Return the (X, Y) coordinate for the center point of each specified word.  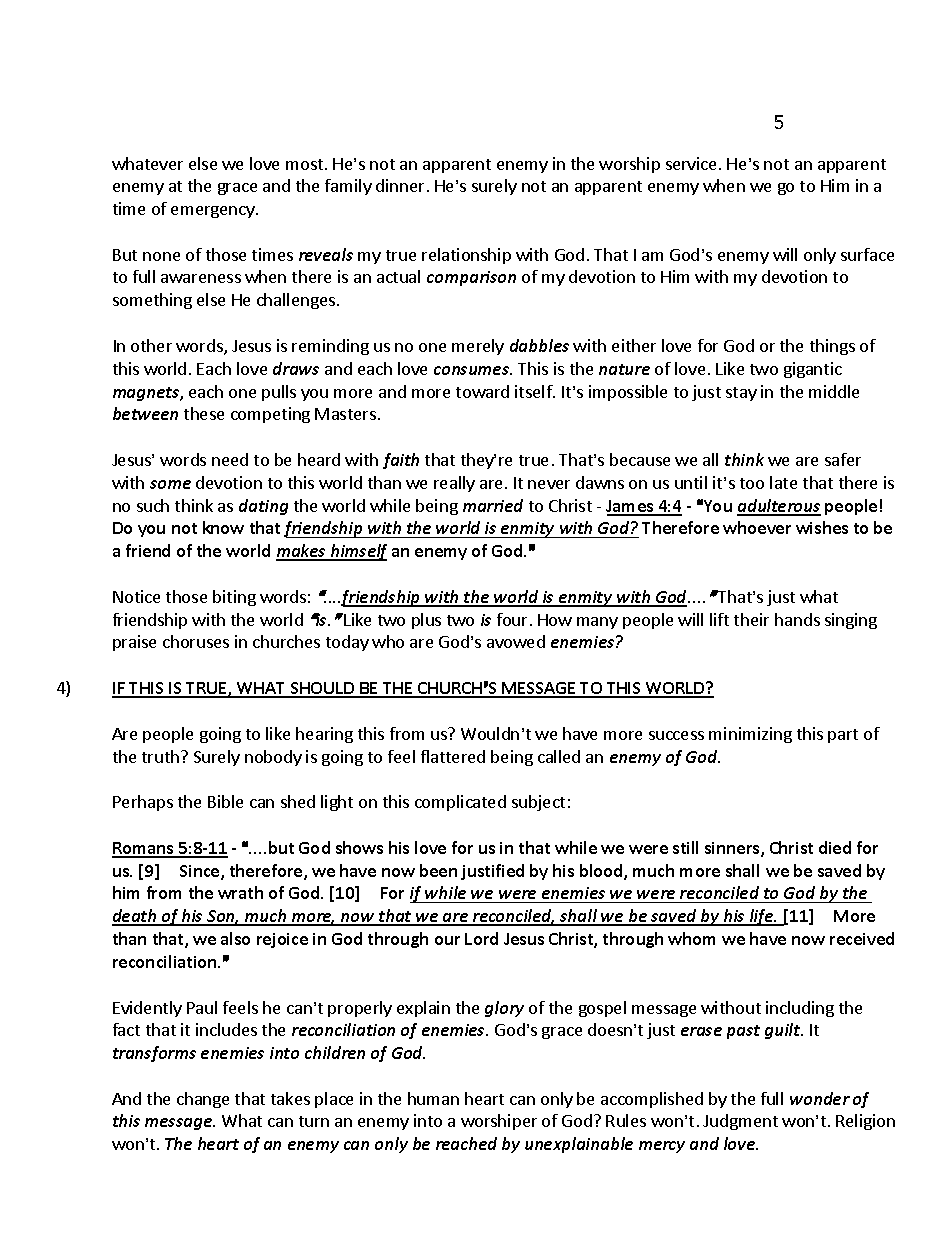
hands (797, 619)
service (691, 163)
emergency (214, 212)
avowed (516, 641)
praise (134, 643)
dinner (400, 185)
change (203, 1100)
